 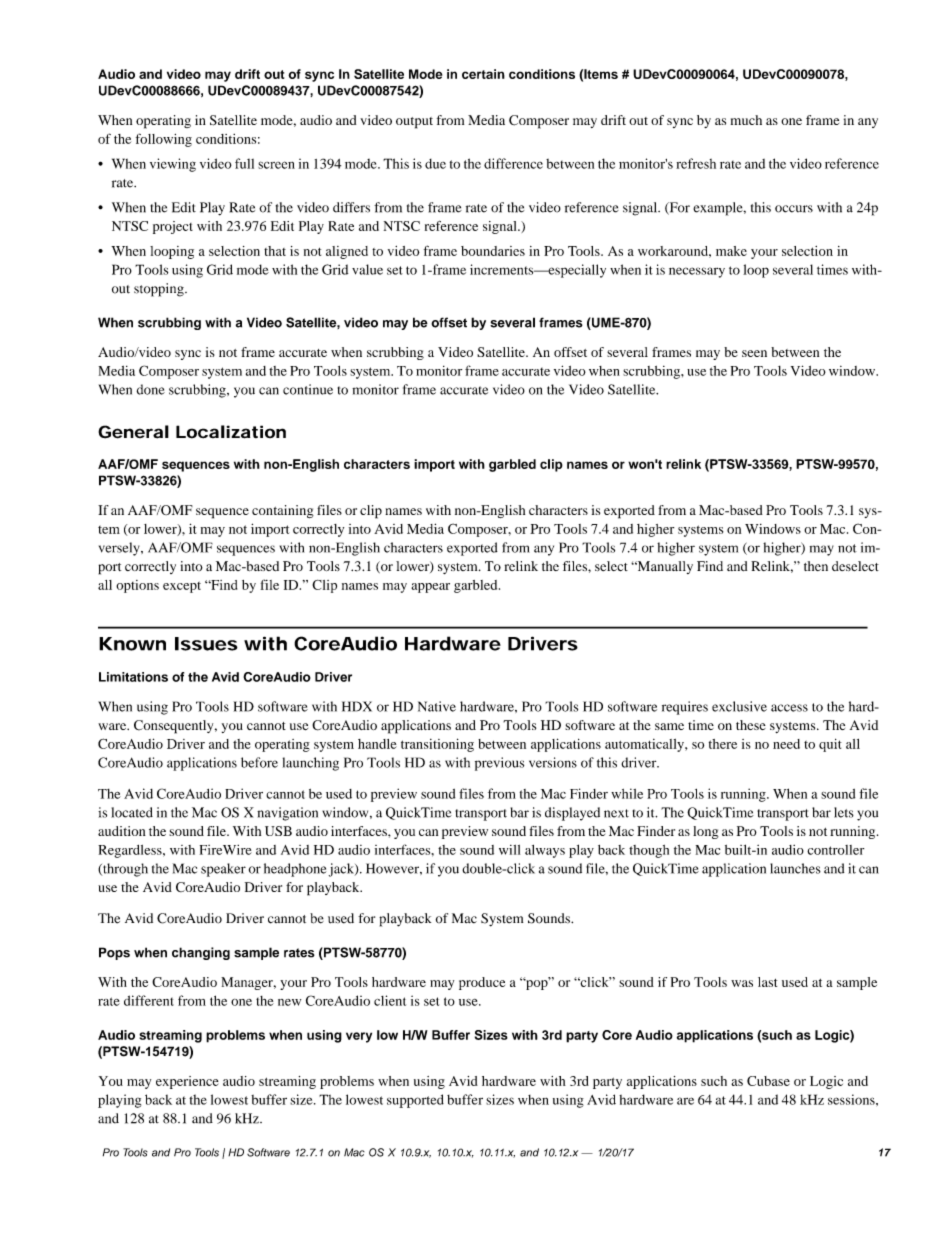 What do you see at coordinates (483, 74) in the page?
I see `certain` at bounding box center [483, 74].
